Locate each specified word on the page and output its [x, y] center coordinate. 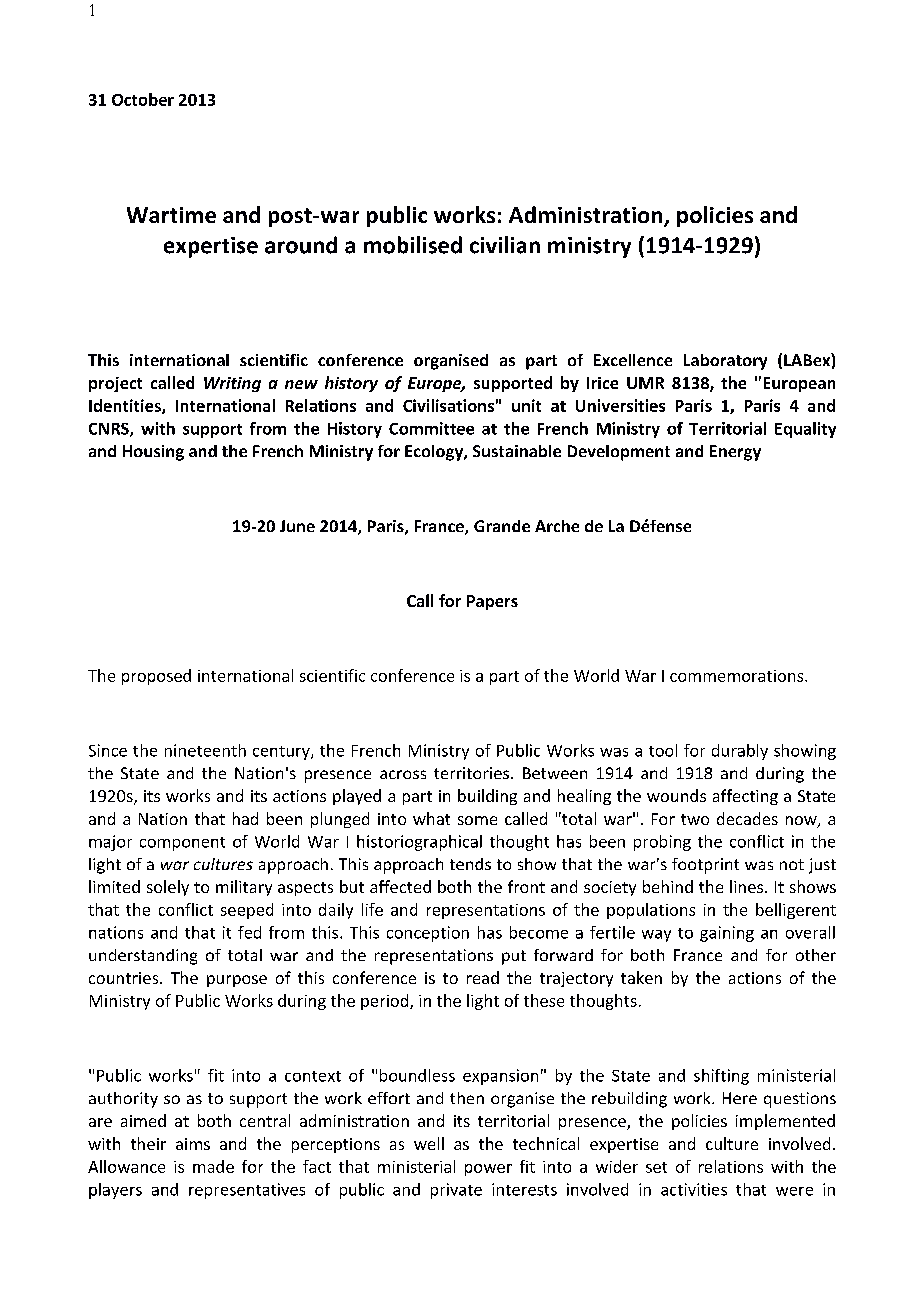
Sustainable [517, 451]
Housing [153, 453]
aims [193, 1144]
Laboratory [725, 362]
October [143, 99]
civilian [505, 245]
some [477, 820]
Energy [735, 453]
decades [747, 818]
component [182, 844]
